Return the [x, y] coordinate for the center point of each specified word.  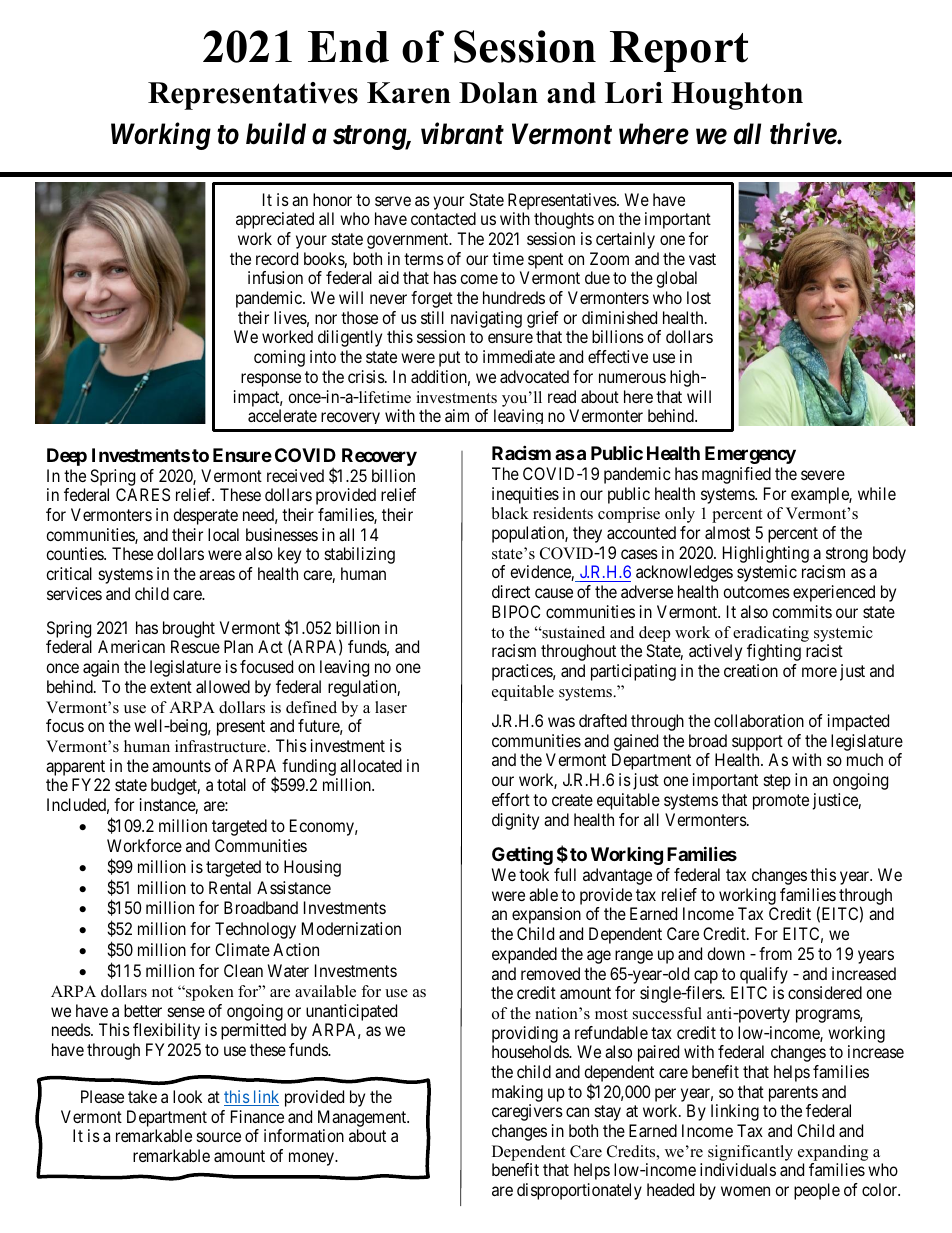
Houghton [737, 96]
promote [781, 802]
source [219, 1137]
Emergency [750, 455]
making [517, 1093]
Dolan [498, 93]
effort [511, 799]
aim [457, 415]
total [231, 784]
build [276, 133]
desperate [205, 516]
